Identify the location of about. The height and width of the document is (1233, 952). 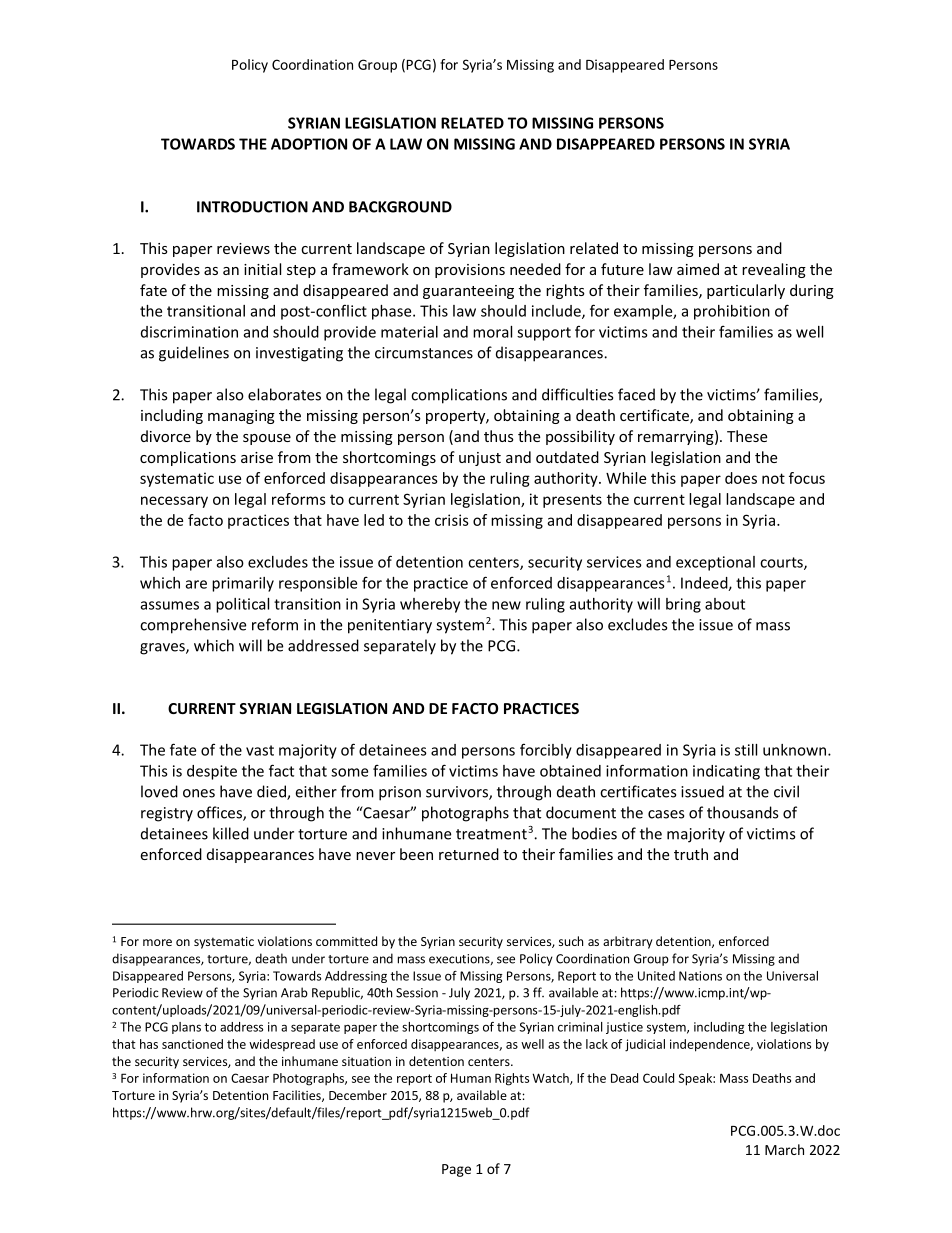
(725, 604).
